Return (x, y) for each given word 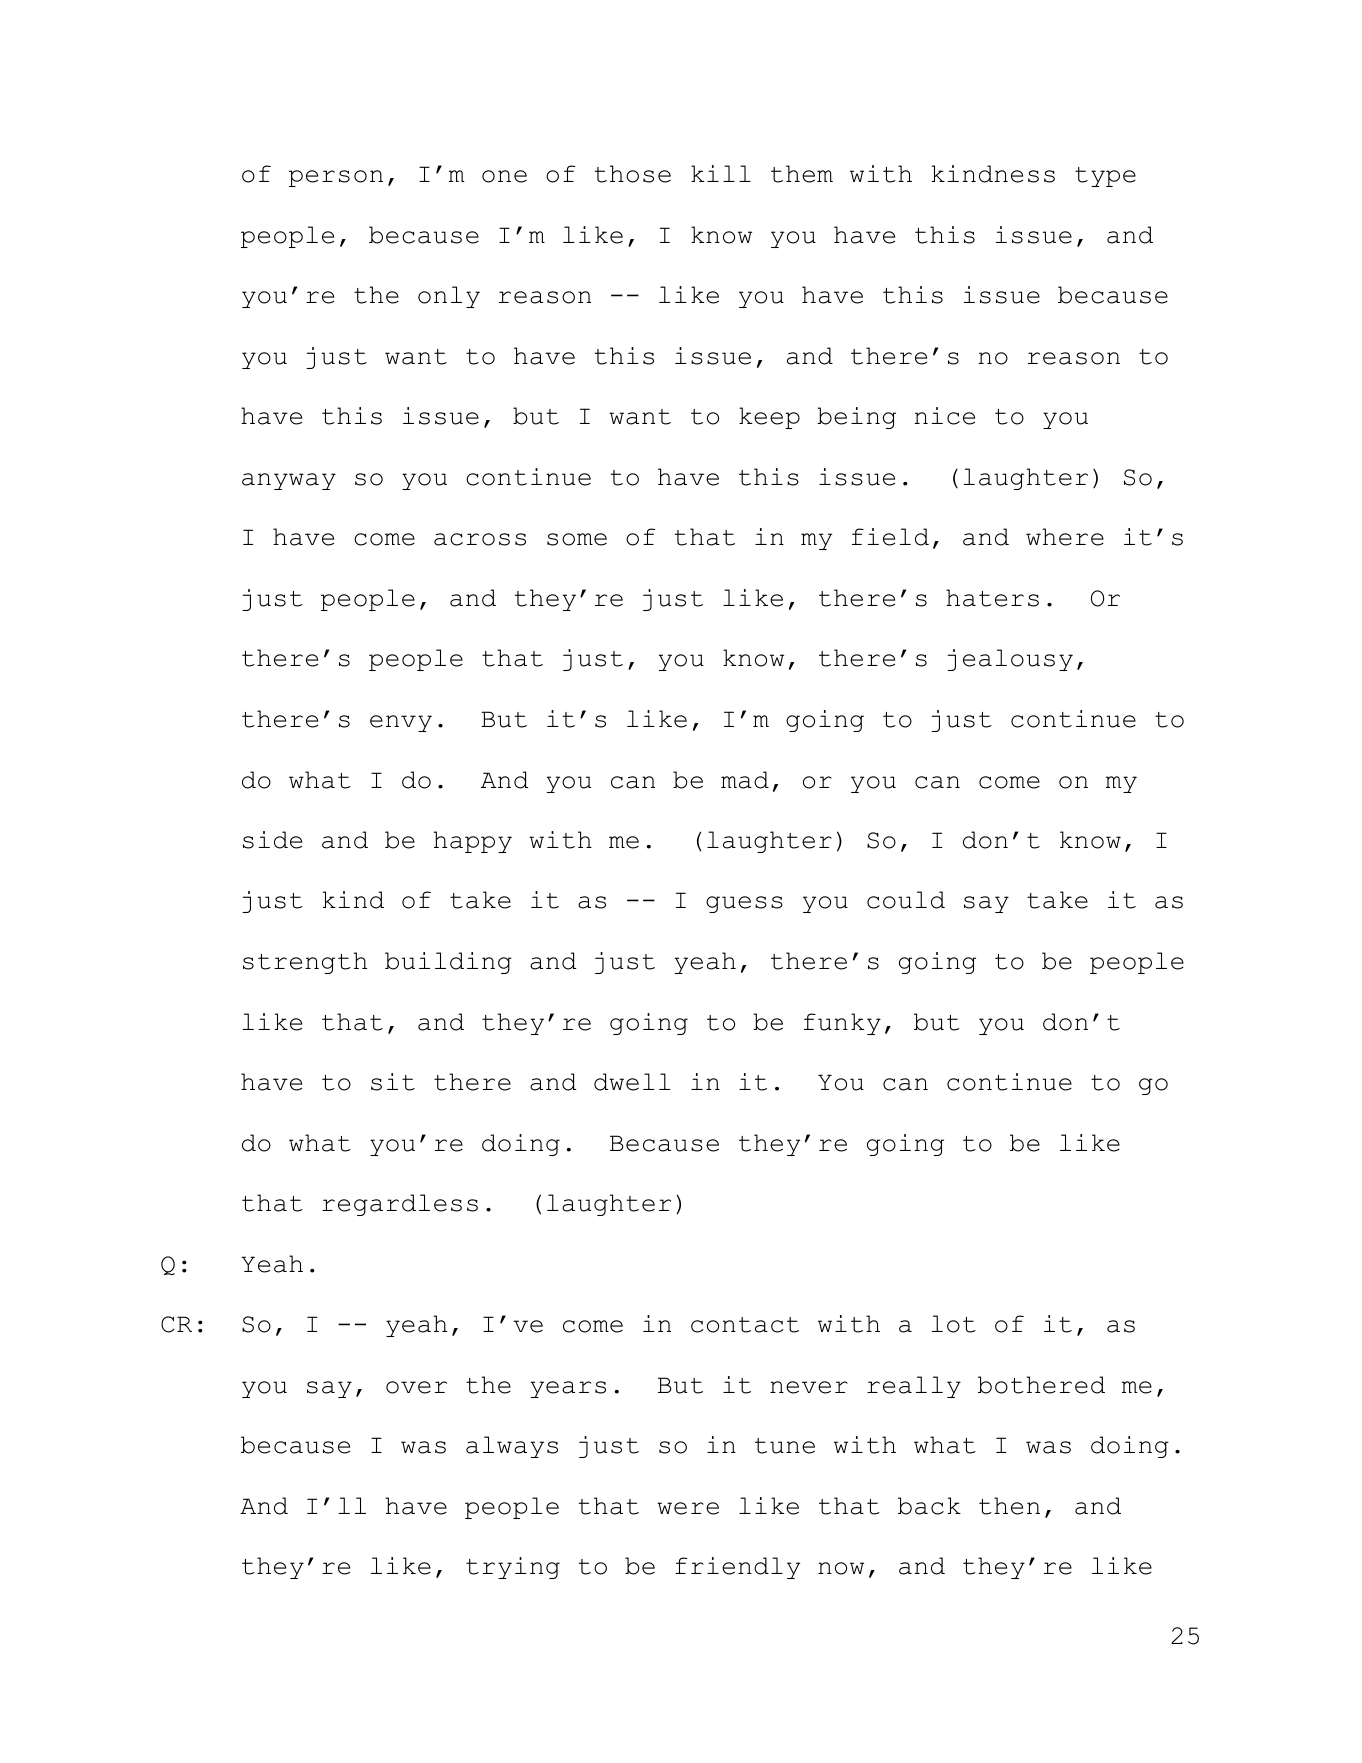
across (480, 539)
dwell (632, 1082)
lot (954, 1324)
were (688, 1508)
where (1065, 537)
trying (513, 1568)
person (336, 178)
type (1105, 177)
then (1009, 1506)
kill (721, 173)
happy (472, 842)
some (577, 539)
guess (744, 904)
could (906, 900)
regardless (400, 1205)
